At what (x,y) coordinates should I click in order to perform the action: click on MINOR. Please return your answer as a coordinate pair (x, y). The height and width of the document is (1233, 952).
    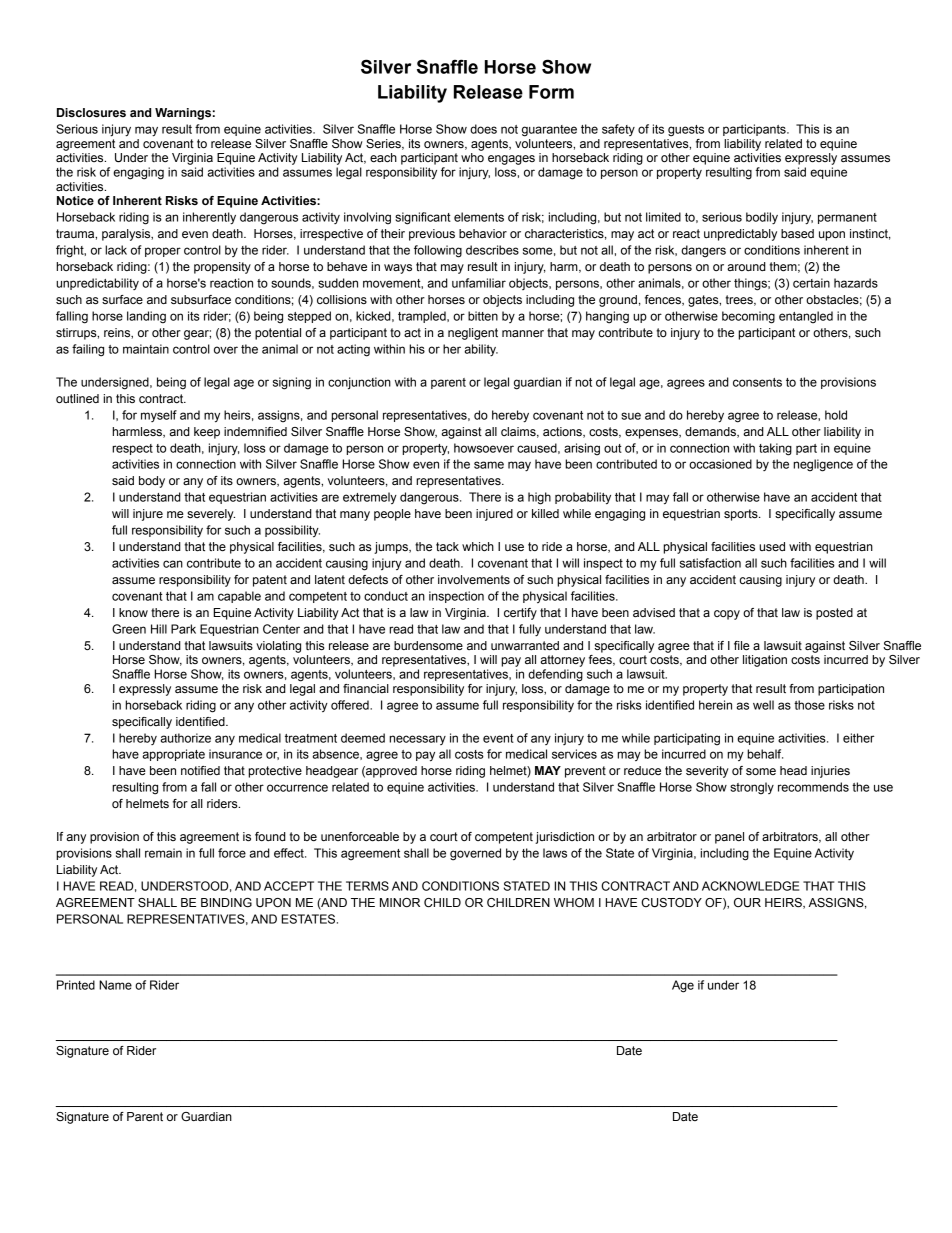
    Looking at the image, I should click on (400, 903).
